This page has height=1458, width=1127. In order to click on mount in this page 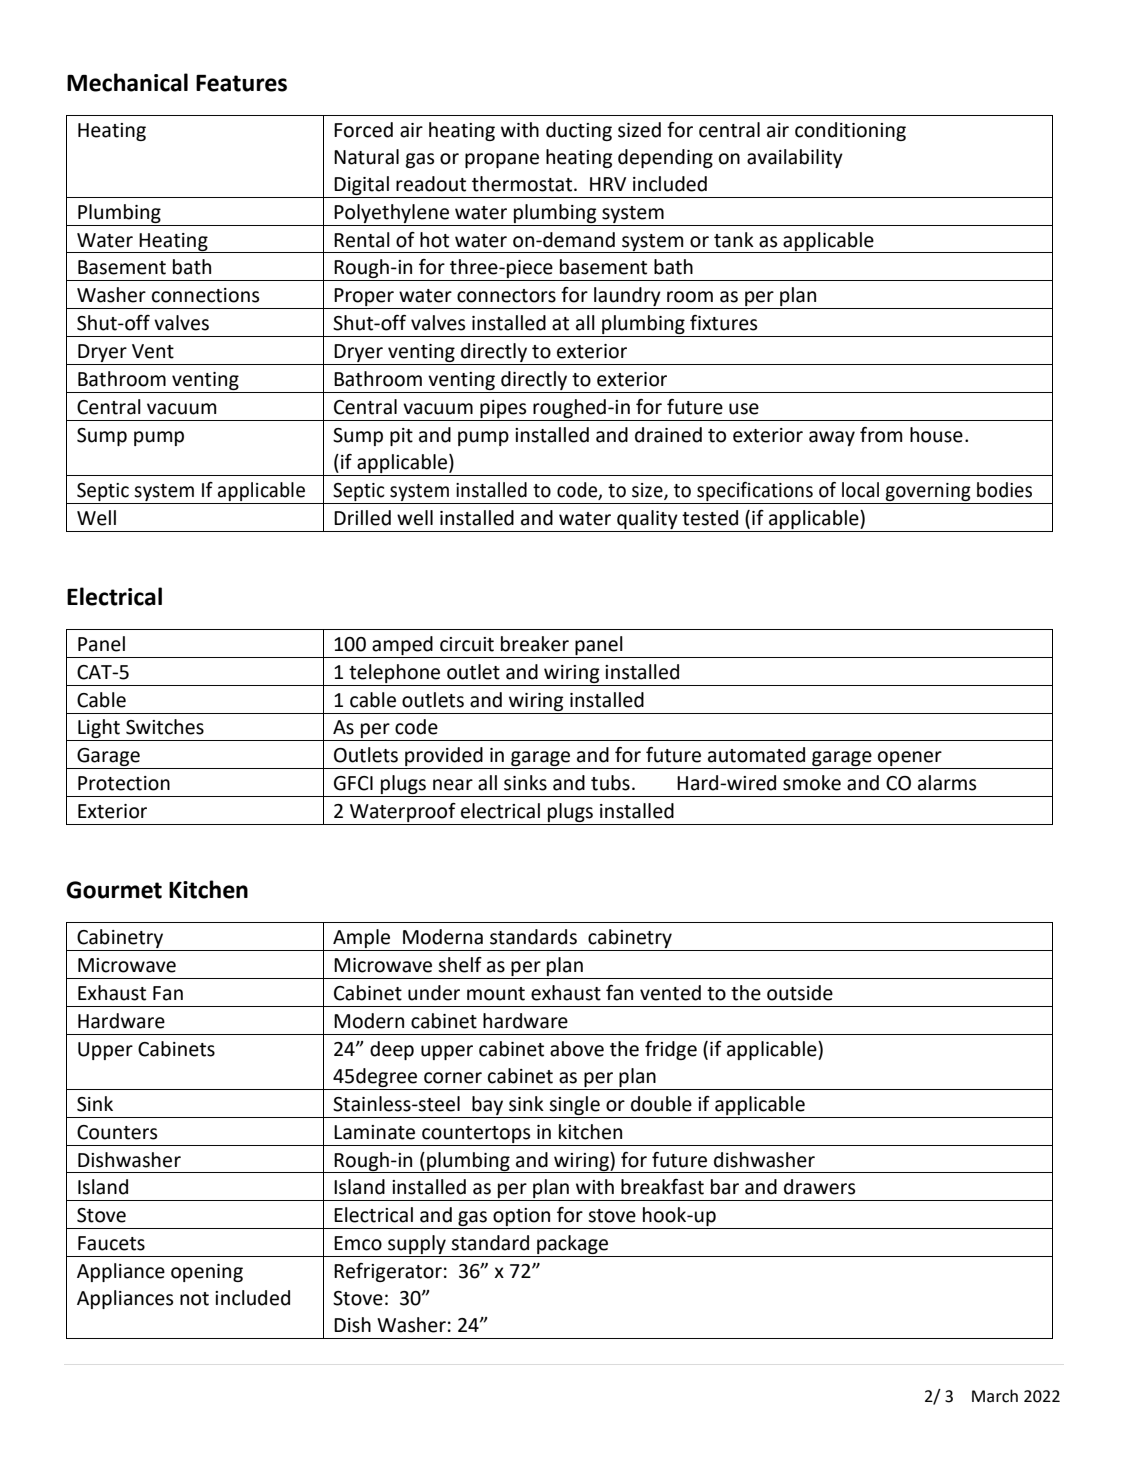, I will do `click(496, 994)`.
